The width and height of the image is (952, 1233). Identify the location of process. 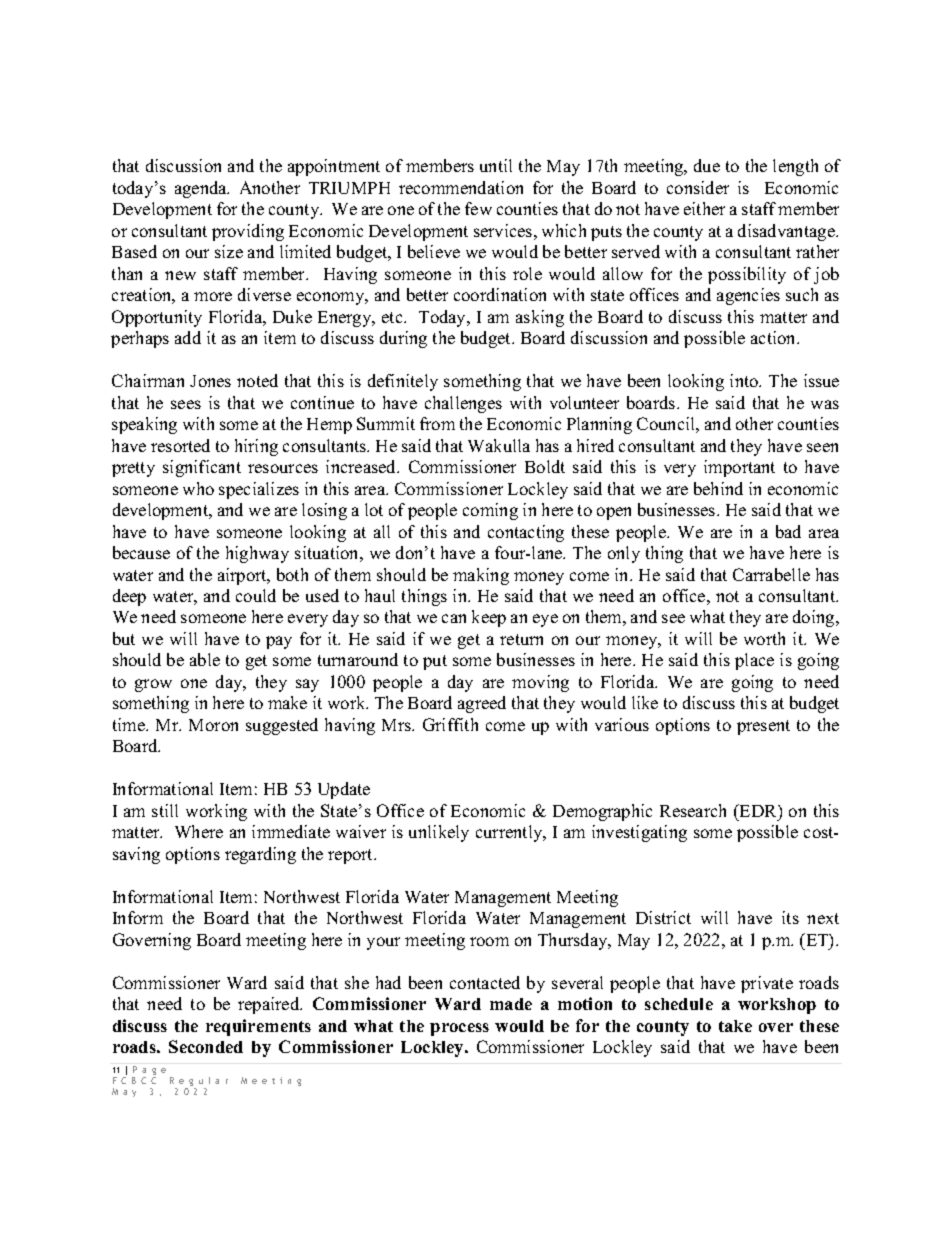
(459, 1029).
